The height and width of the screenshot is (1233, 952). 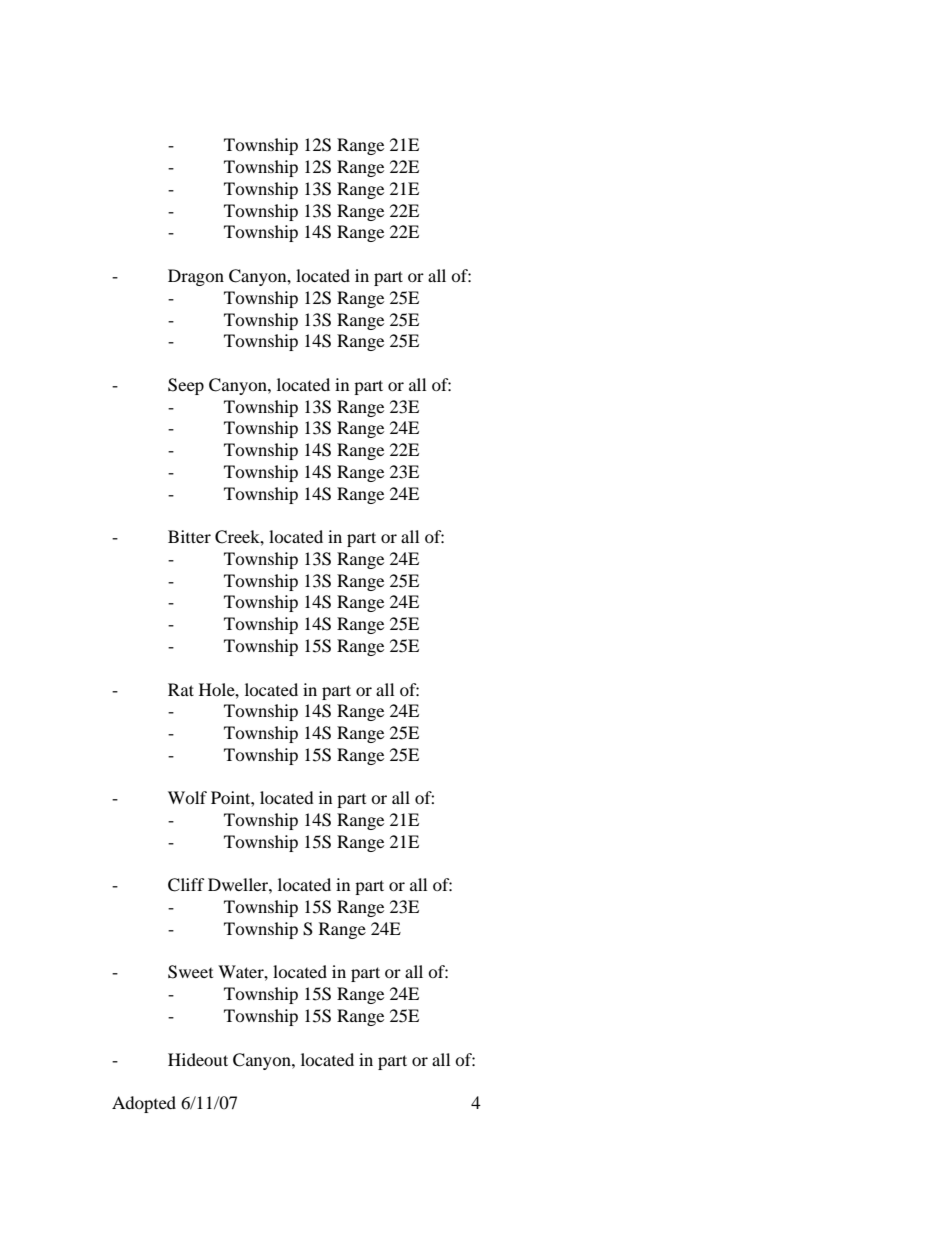 I want to click on Seep, so click(x=186, y=386).
